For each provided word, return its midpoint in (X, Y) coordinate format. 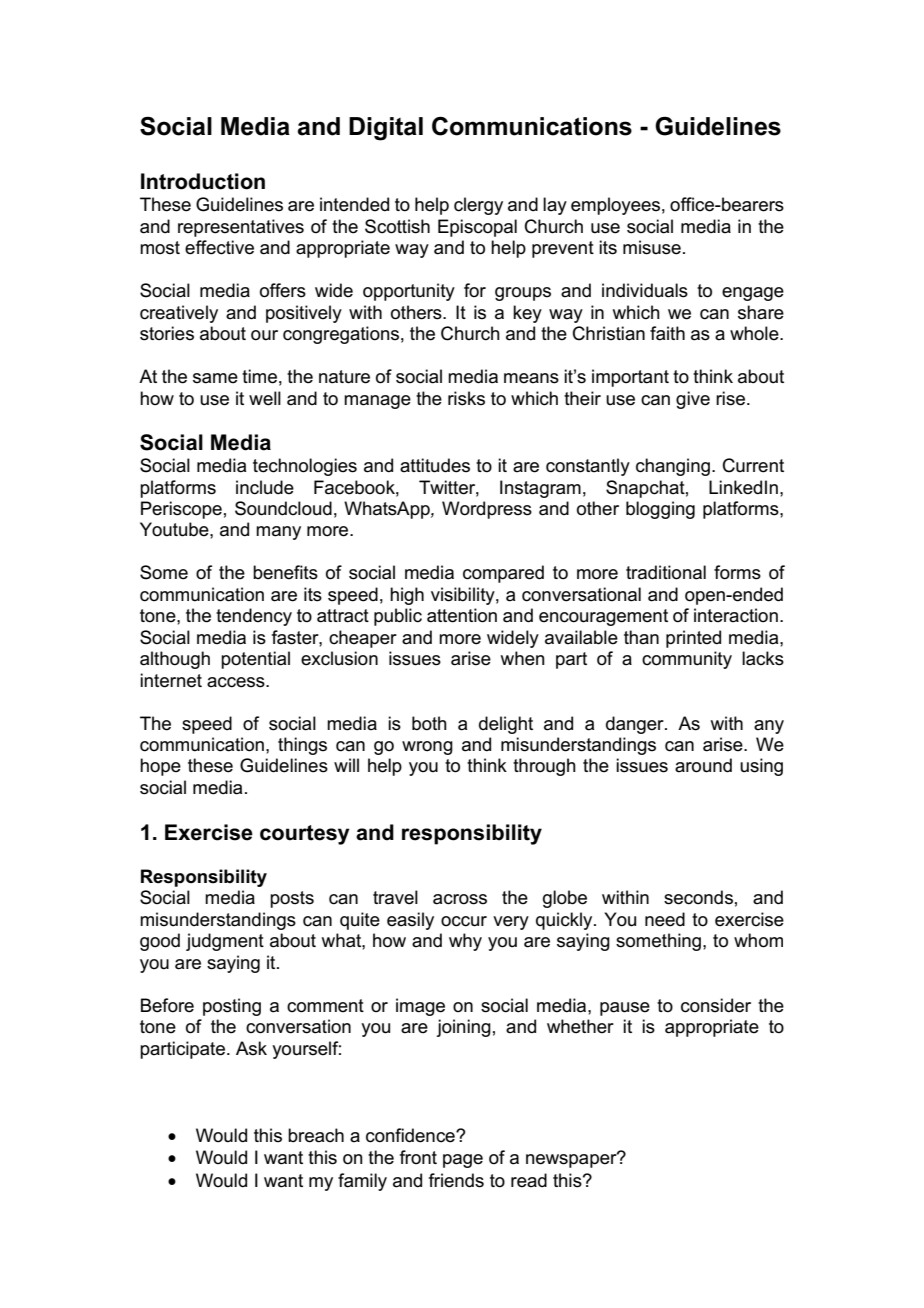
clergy (478, 206)
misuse (652, 247)
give (693, 400)
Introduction (203, 181)
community (687, 660)
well (265, 398)
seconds (698, 897)
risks (466, 398)
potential (255, 660)
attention (462, 615)
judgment (225, 942)
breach (316, 1135)
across (460, 899)
